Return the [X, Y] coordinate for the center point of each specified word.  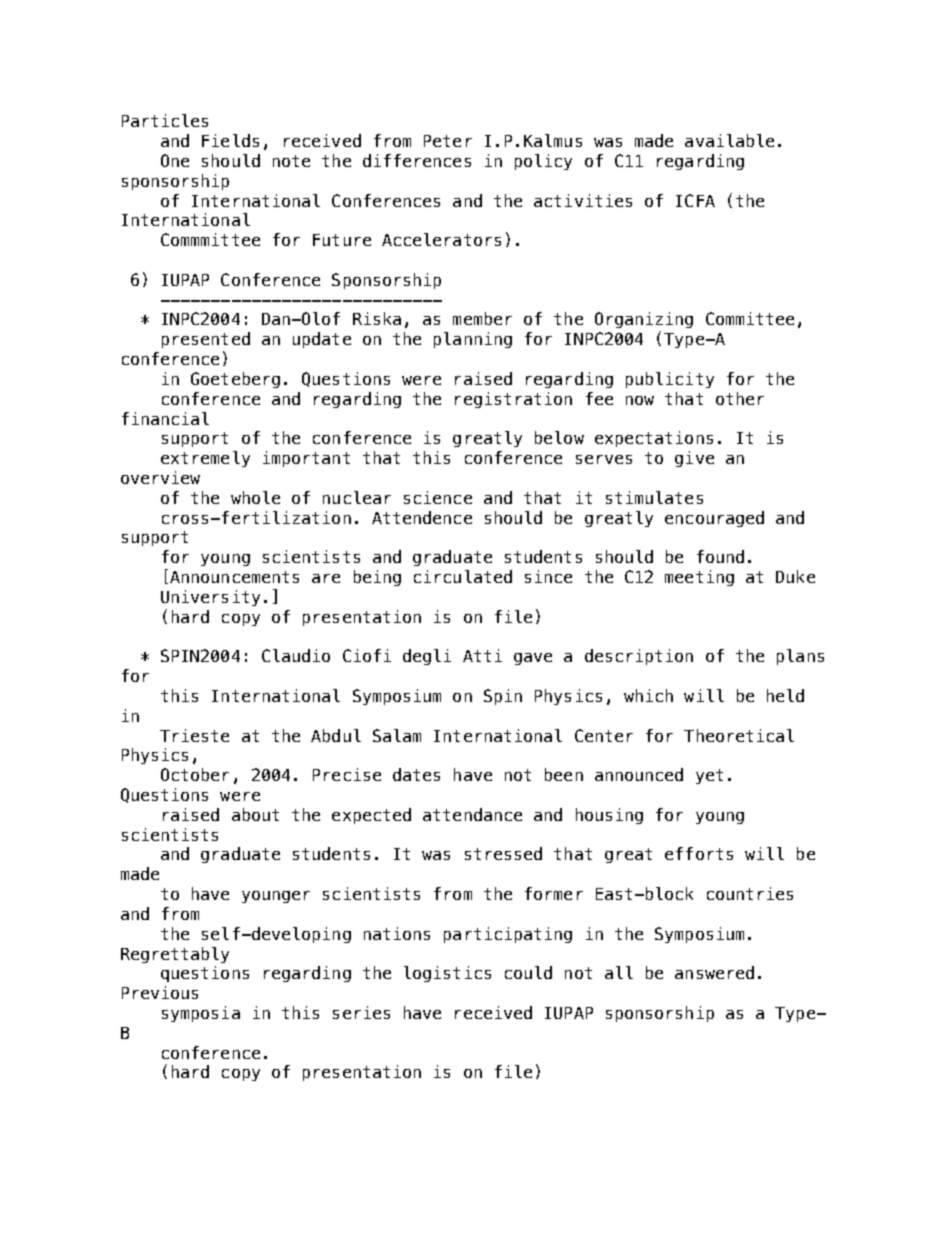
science [438, 497]
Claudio [296, 655]
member [482, 318]
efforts [699, 853]
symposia [201, 1014]
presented [206, 340]
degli [427, 657]
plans [800, 657]
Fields [230, 140]
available [729, 140]
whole [255, 497]
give [694, 459]
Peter [448, 141]
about [255, 814]
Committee [750, 318]
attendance [472, 814]
